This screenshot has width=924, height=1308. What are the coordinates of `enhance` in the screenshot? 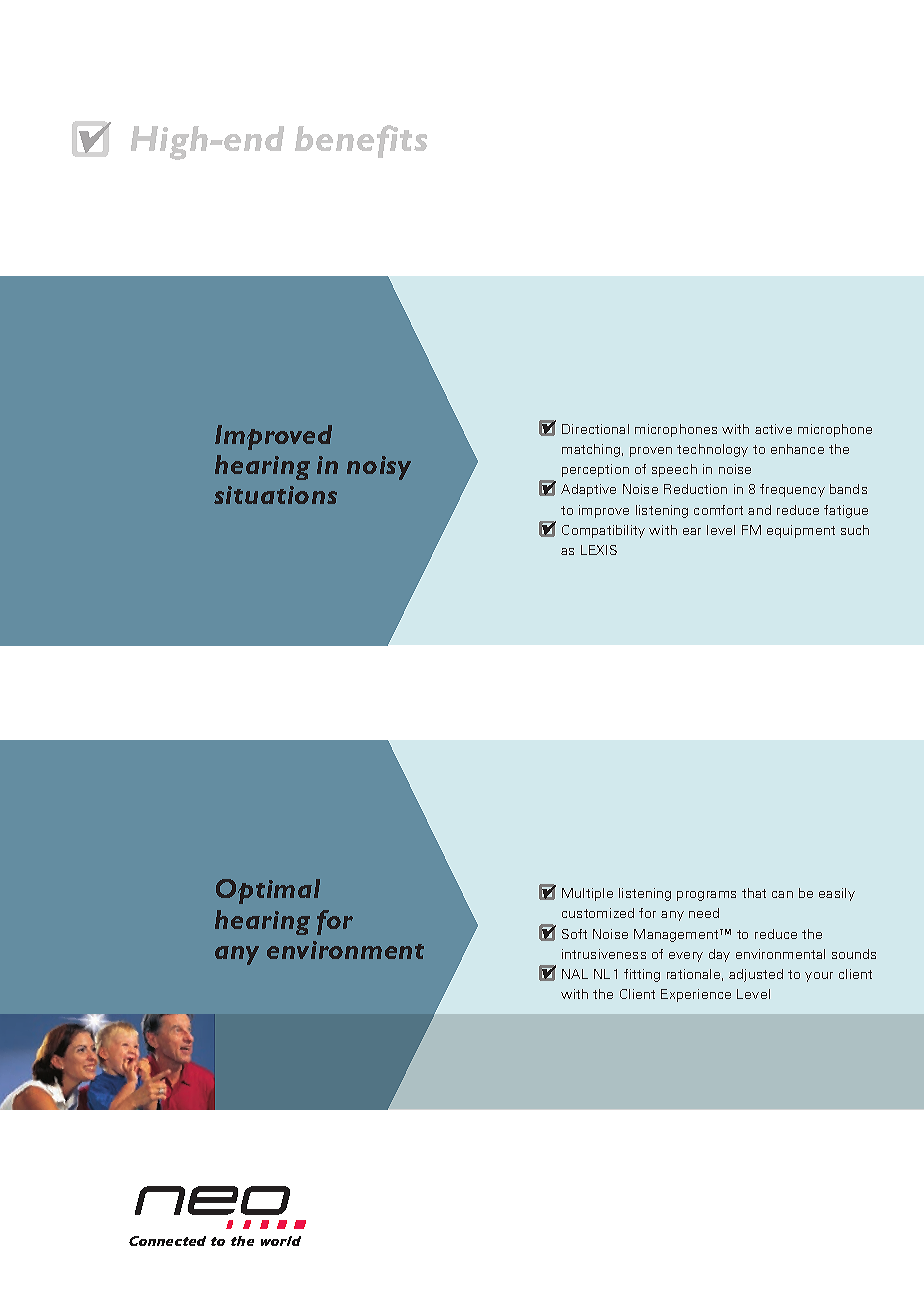 It's located at (797, 449).
